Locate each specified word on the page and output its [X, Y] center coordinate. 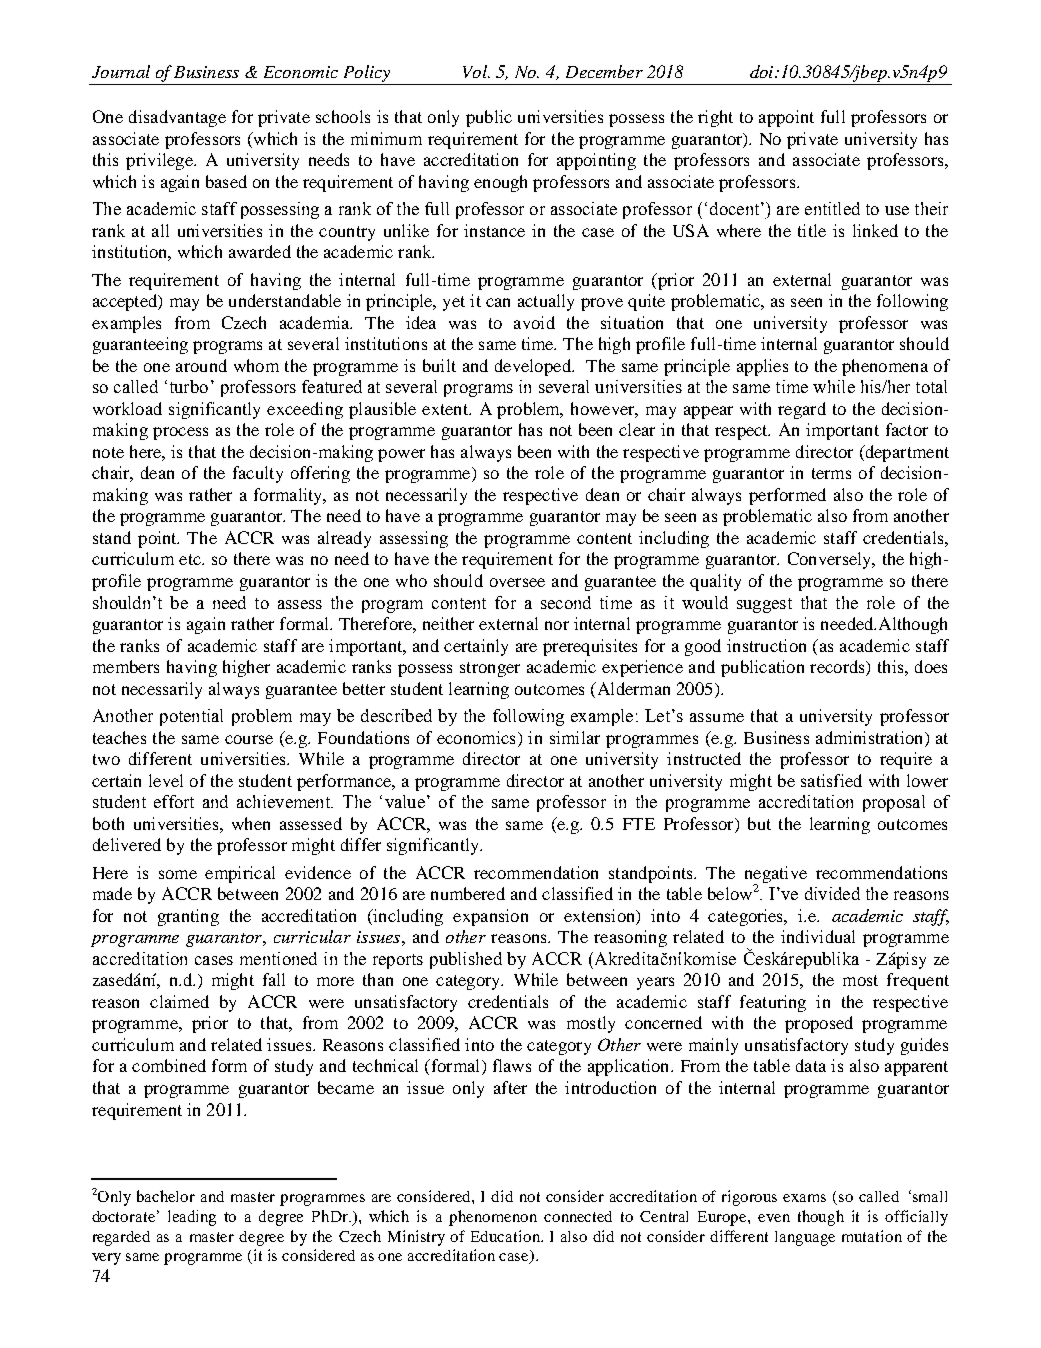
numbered [468, 893]
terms [831, 473]
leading [192, 1218]
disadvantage [177, 118]
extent [446, 409]
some [178, 874]
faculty [258, 474]
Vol [476, 71]
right [715, 118]
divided [832, 893]
